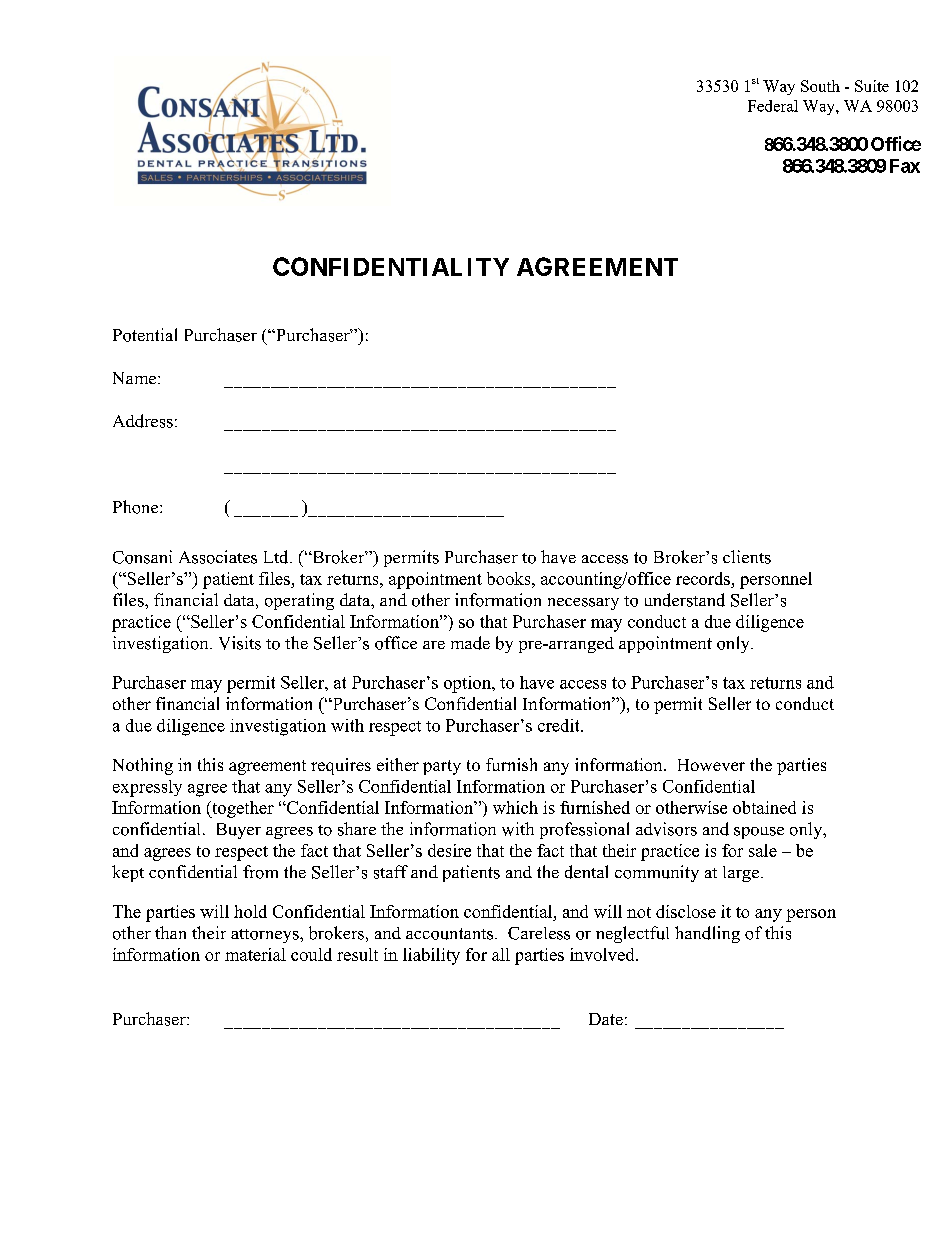  Describe the element at coordinates (143, 421) in the screenshot. I see `Address` at that location.
